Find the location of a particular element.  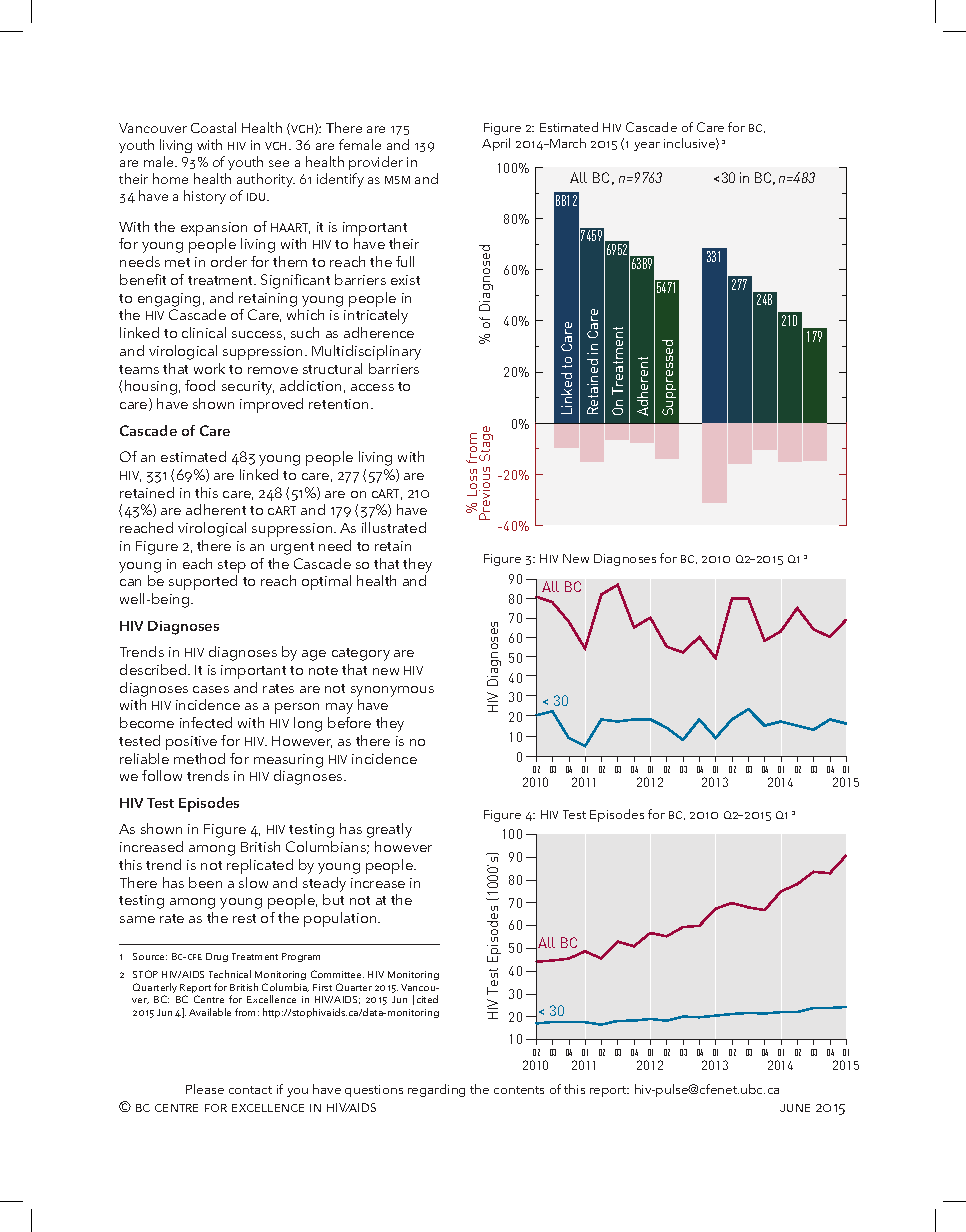

Please is located at coordinates (205, 1089).
